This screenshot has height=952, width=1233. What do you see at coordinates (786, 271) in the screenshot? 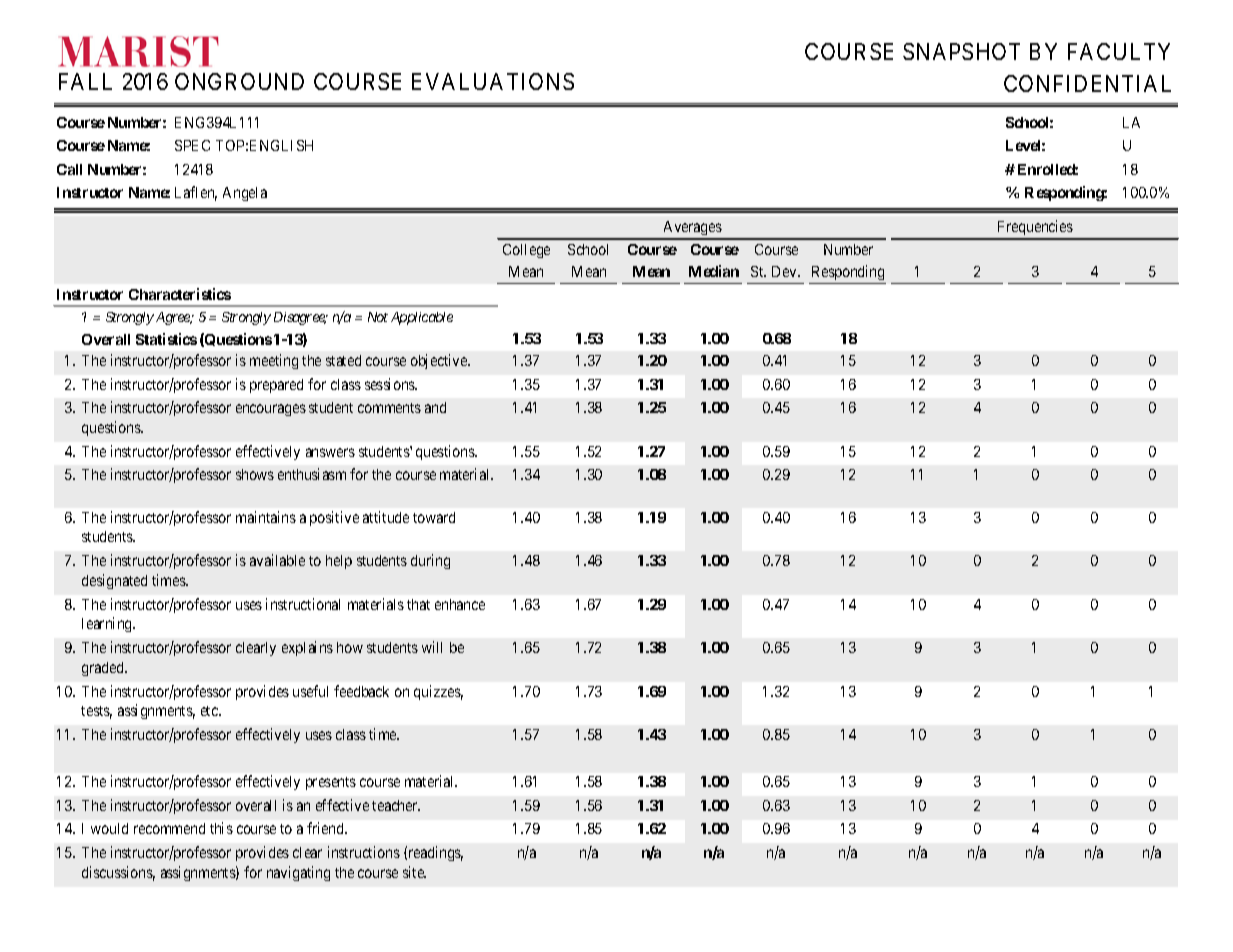
I see `Dev` at bounding box center [786, 271].
